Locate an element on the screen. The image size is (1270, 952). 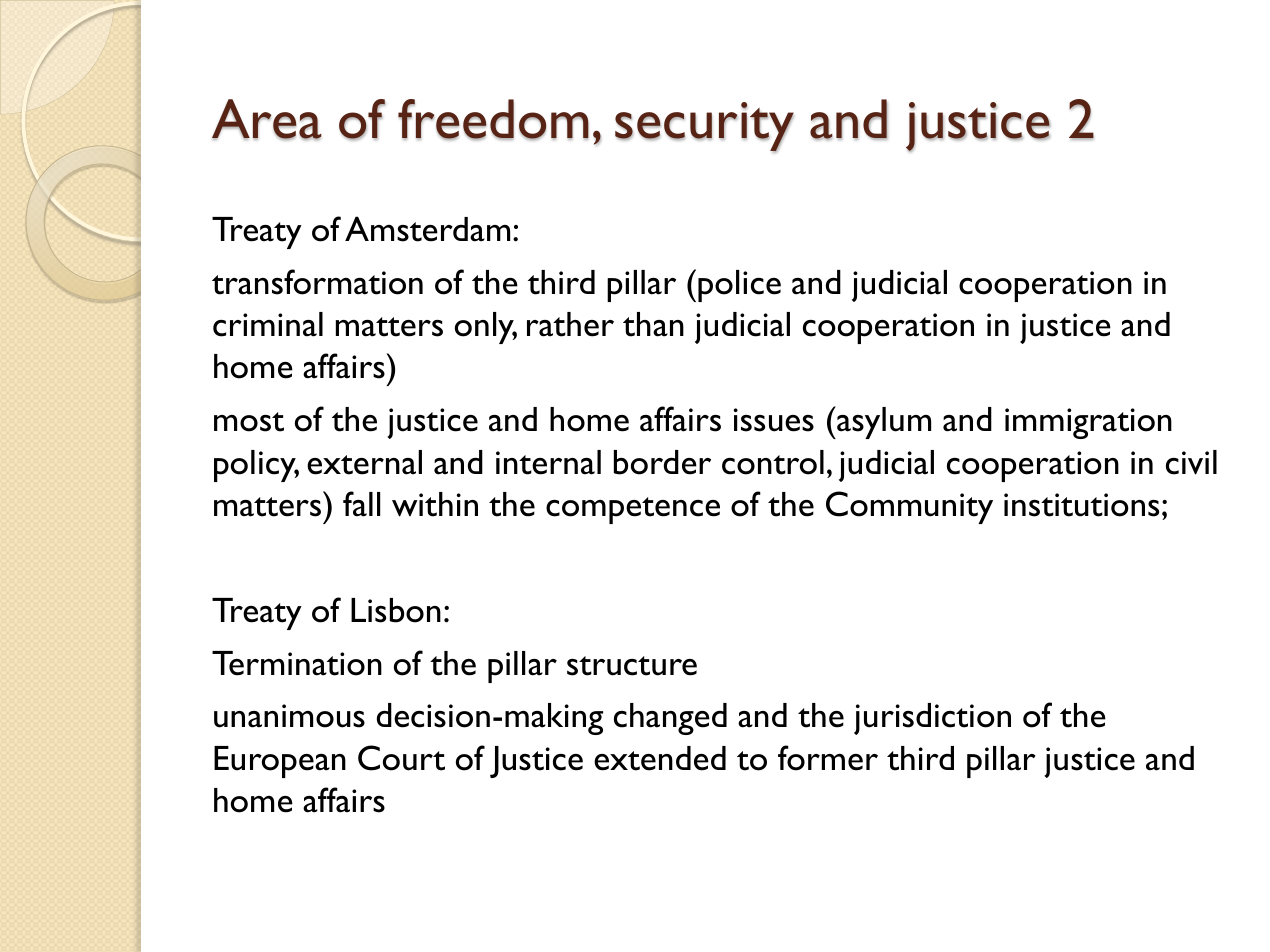
structure is located at coordinates (632, 666).
